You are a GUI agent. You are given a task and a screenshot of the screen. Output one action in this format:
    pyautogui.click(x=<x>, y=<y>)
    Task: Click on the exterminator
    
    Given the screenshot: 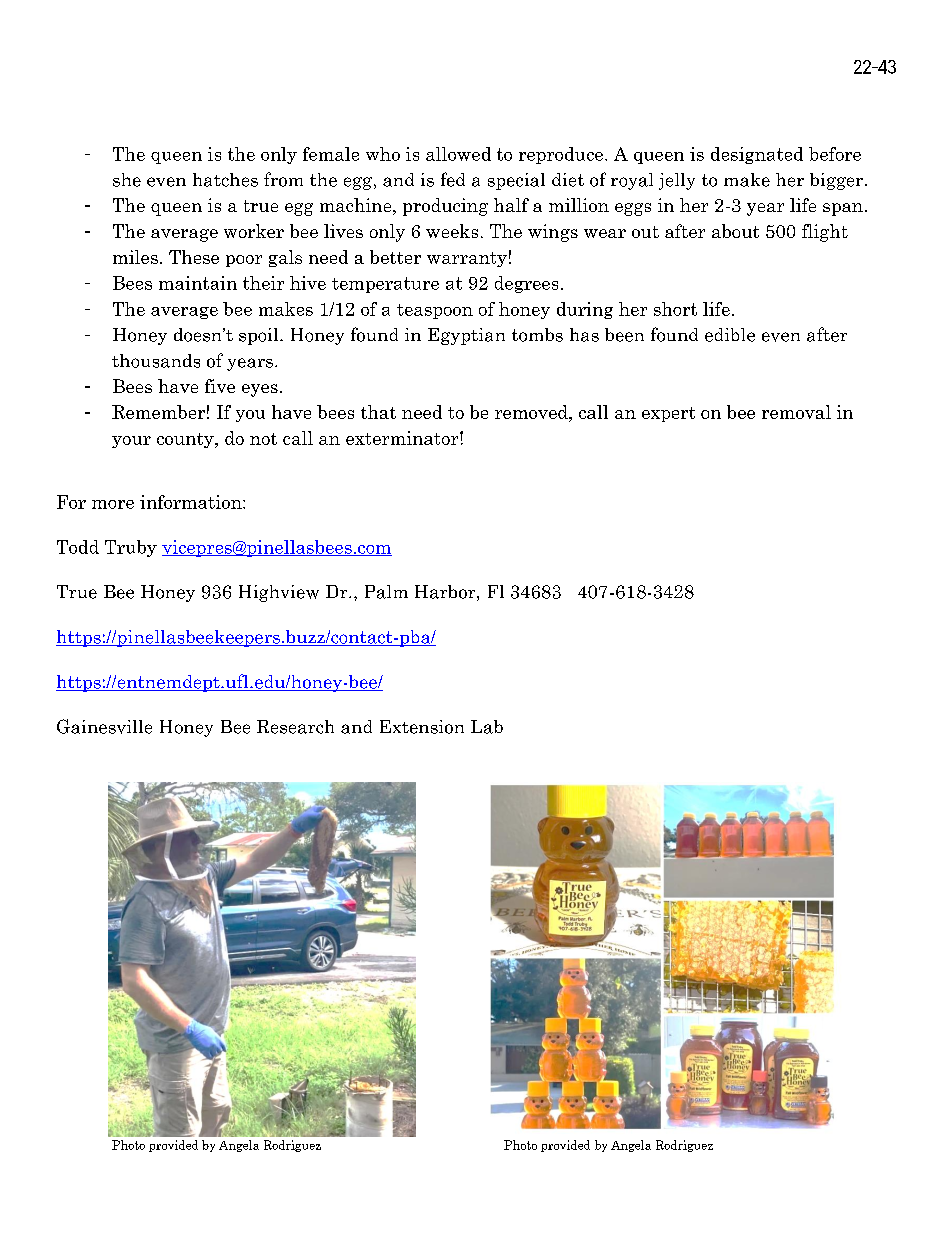 What is the action you would take?
    pyautogui.click(x=403, y=438)
